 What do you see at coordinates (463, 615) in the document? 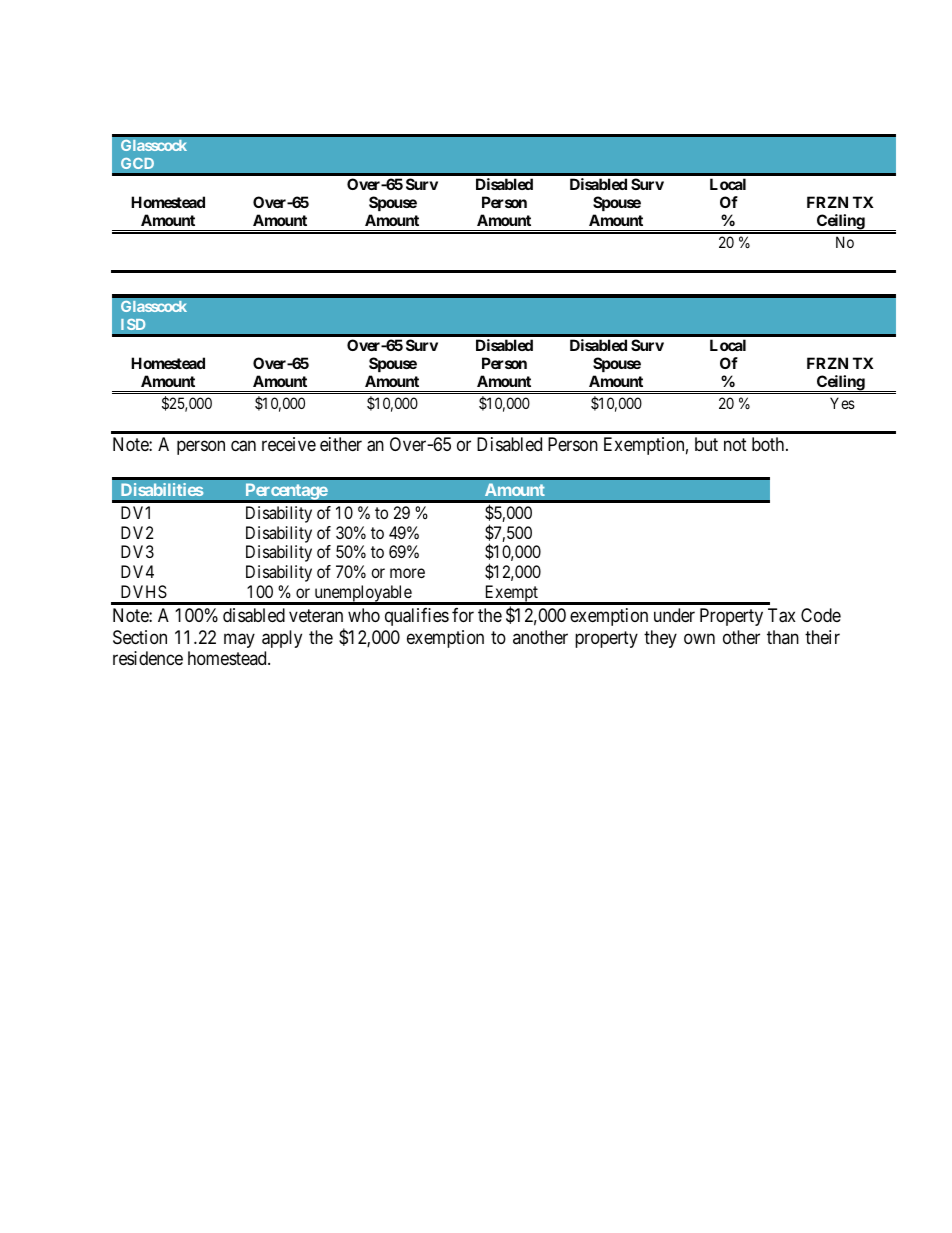
I see `for` at bounding box center [463, 615].
